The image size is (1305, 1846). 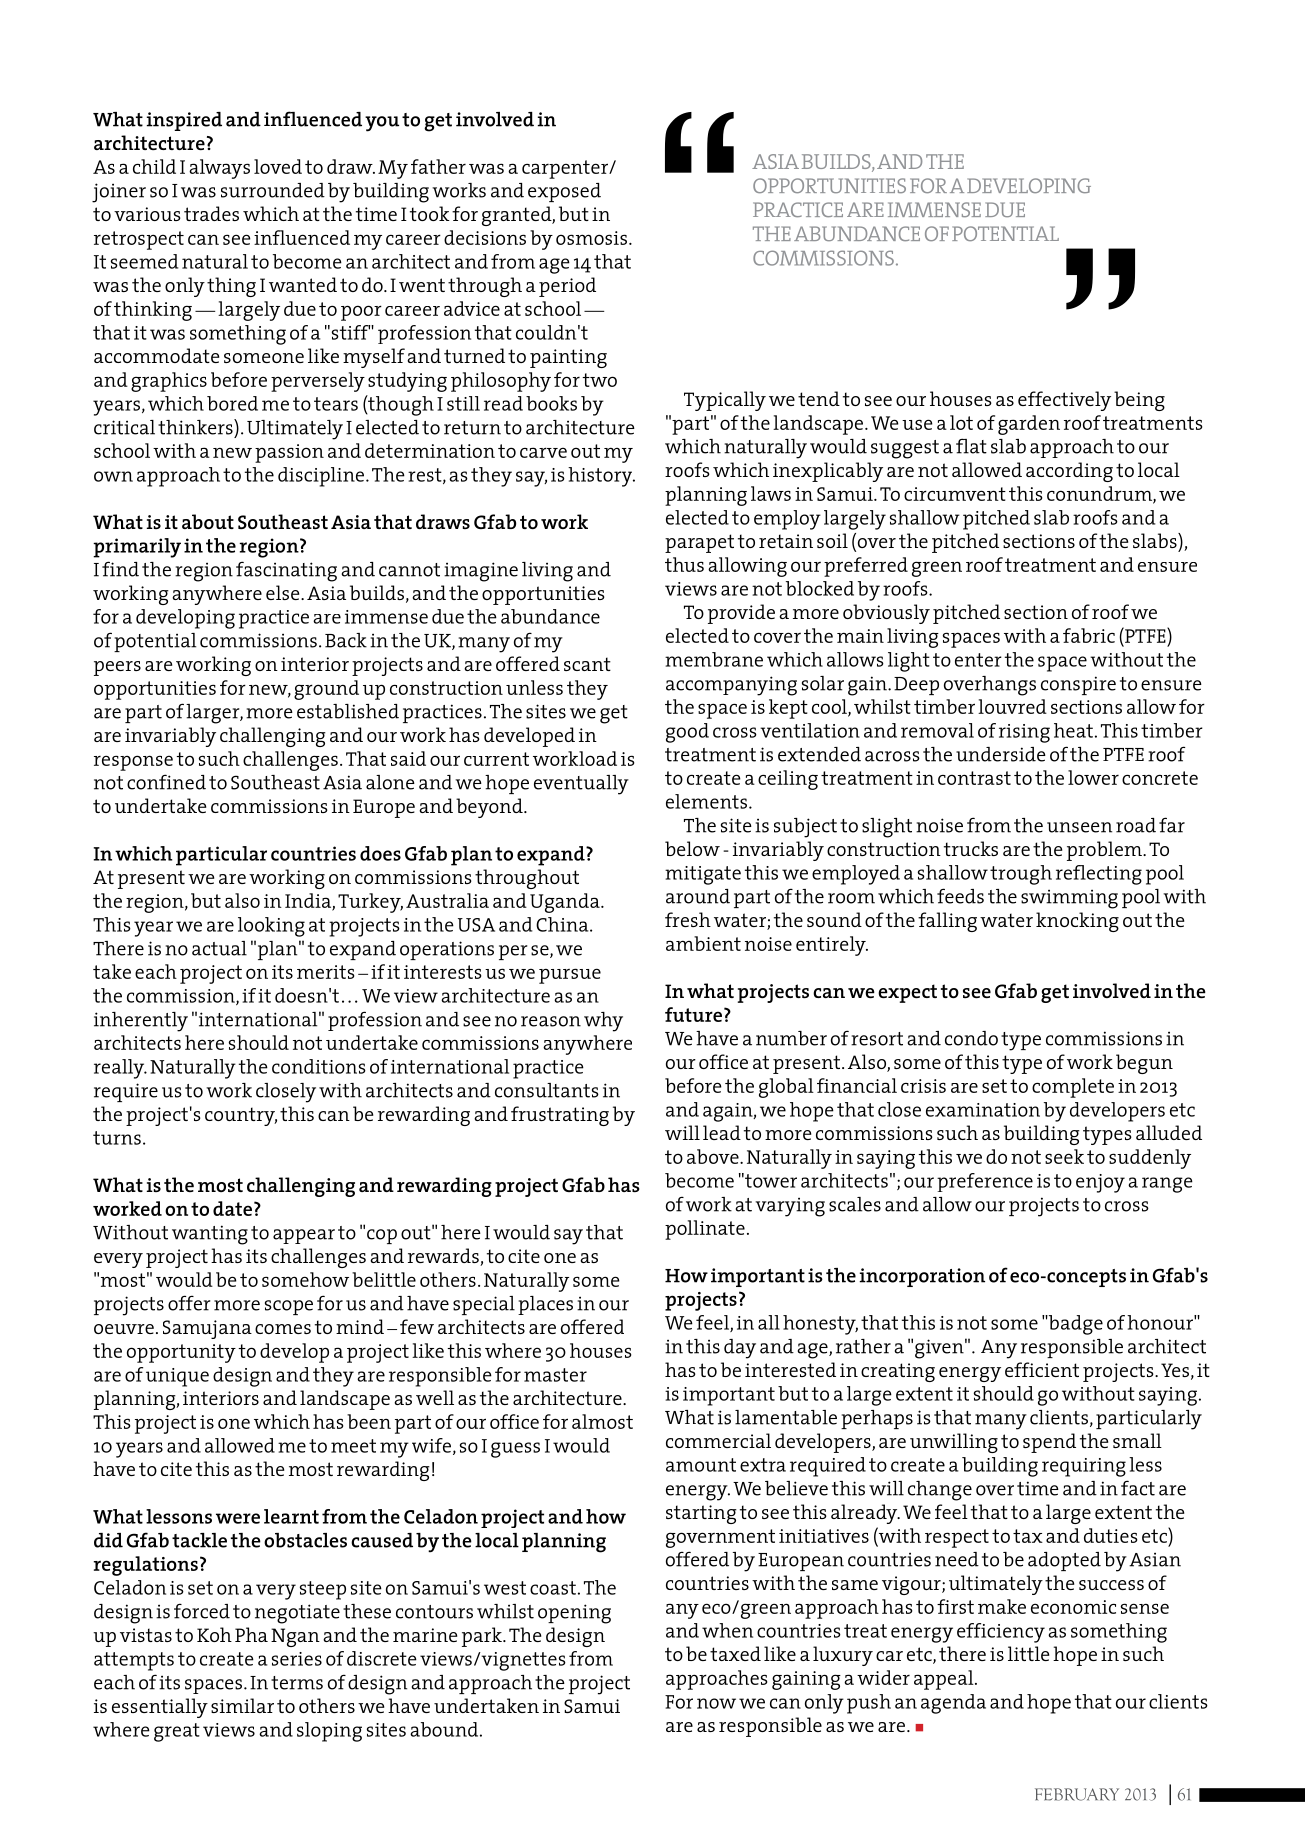 What do you see at coordinates (219, 948) in the screenshot?
I see `actual` at bounding box center [219, 948].
